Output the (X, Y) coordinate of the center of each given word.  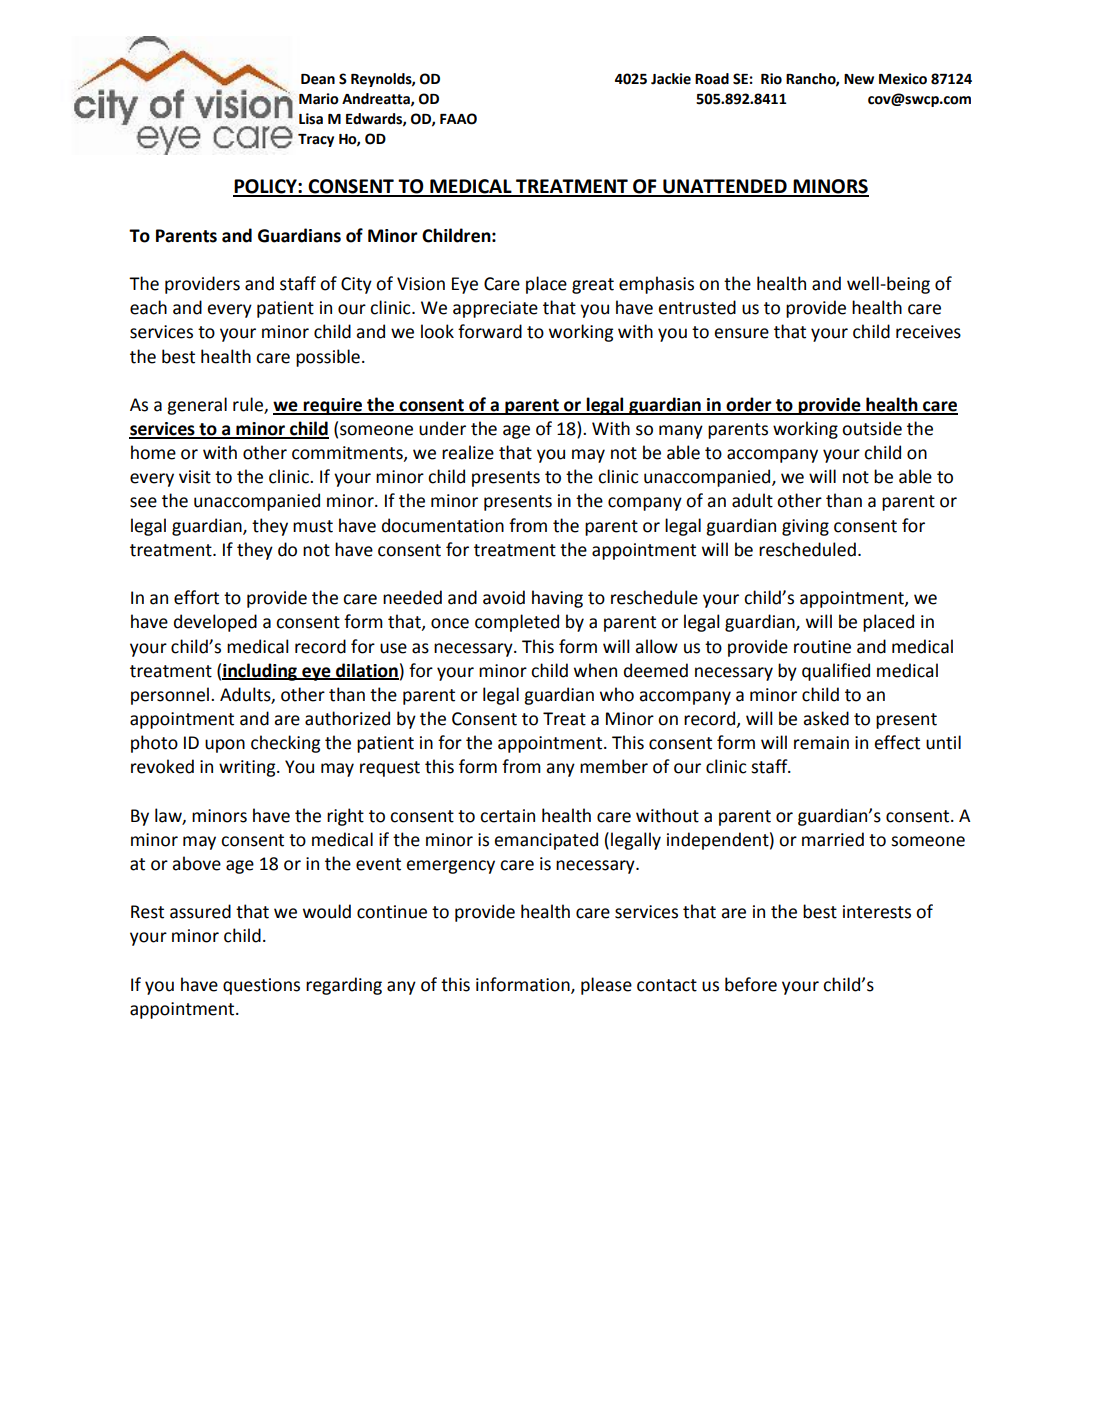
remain (821, 743)
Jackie (671, 79)
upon (225, 746)
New (859, 79)
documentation (443, 525)
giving (805, 527)
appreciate (495, 309)
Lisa (311, 119)
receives (928, 332)
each (148, 307)
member (614, 766)
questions (261, 986)
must (313, 526)
